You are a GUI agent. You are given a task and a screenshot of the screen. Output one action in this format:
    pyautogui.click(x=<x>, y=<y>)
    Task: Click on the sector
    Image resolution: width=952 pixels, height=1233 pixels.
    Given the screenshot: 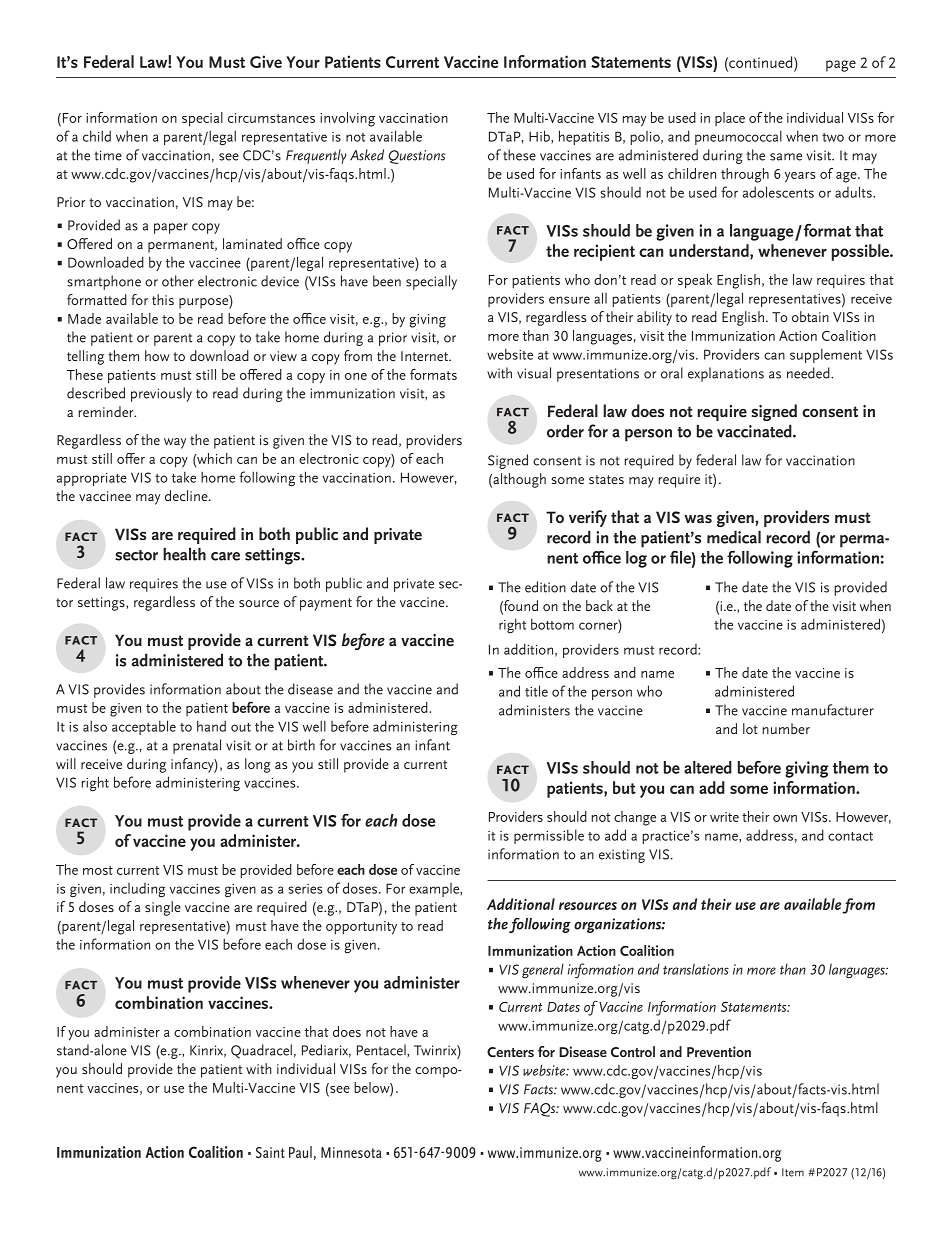 What is the action you would take?
    pyautogui.click(x=136, y=555)
